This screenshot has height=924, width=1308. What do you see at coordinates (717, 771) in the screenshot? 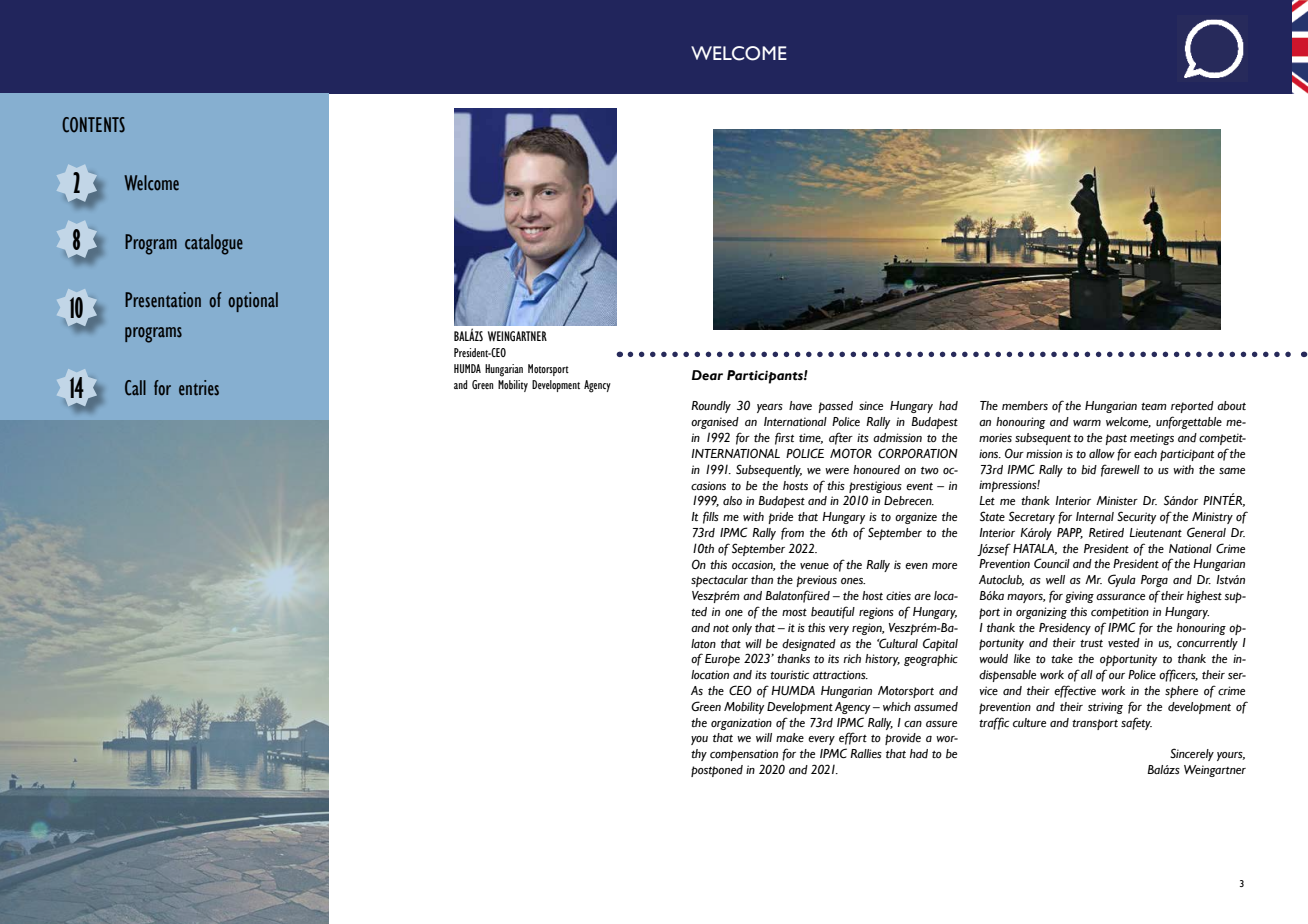
I see `postponed` at bounding box center [717, 771].
